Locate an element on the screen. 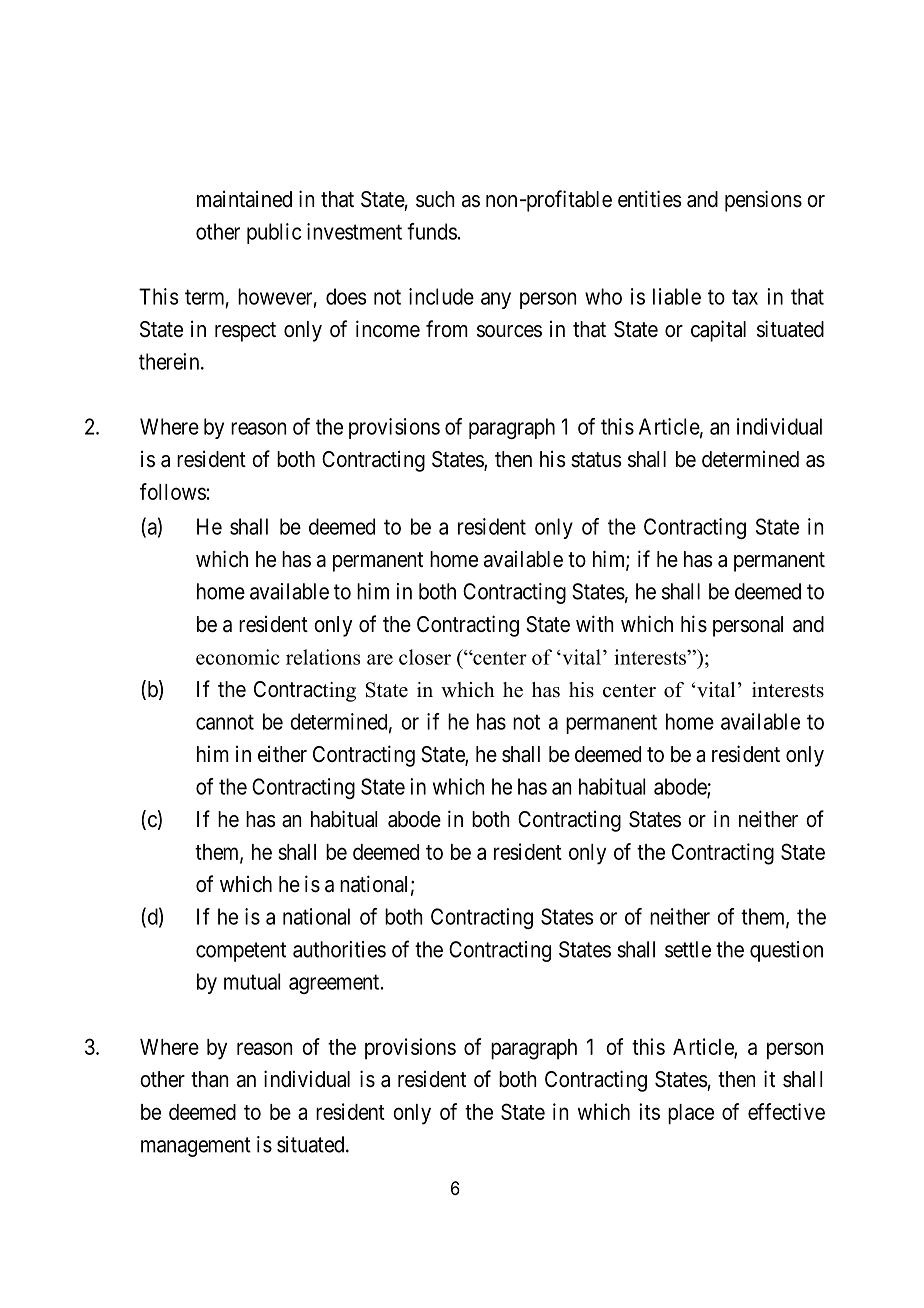 Image resolution: width=924 pixels, height=1308 pixels. management is located at coordinates (196, 1147).
